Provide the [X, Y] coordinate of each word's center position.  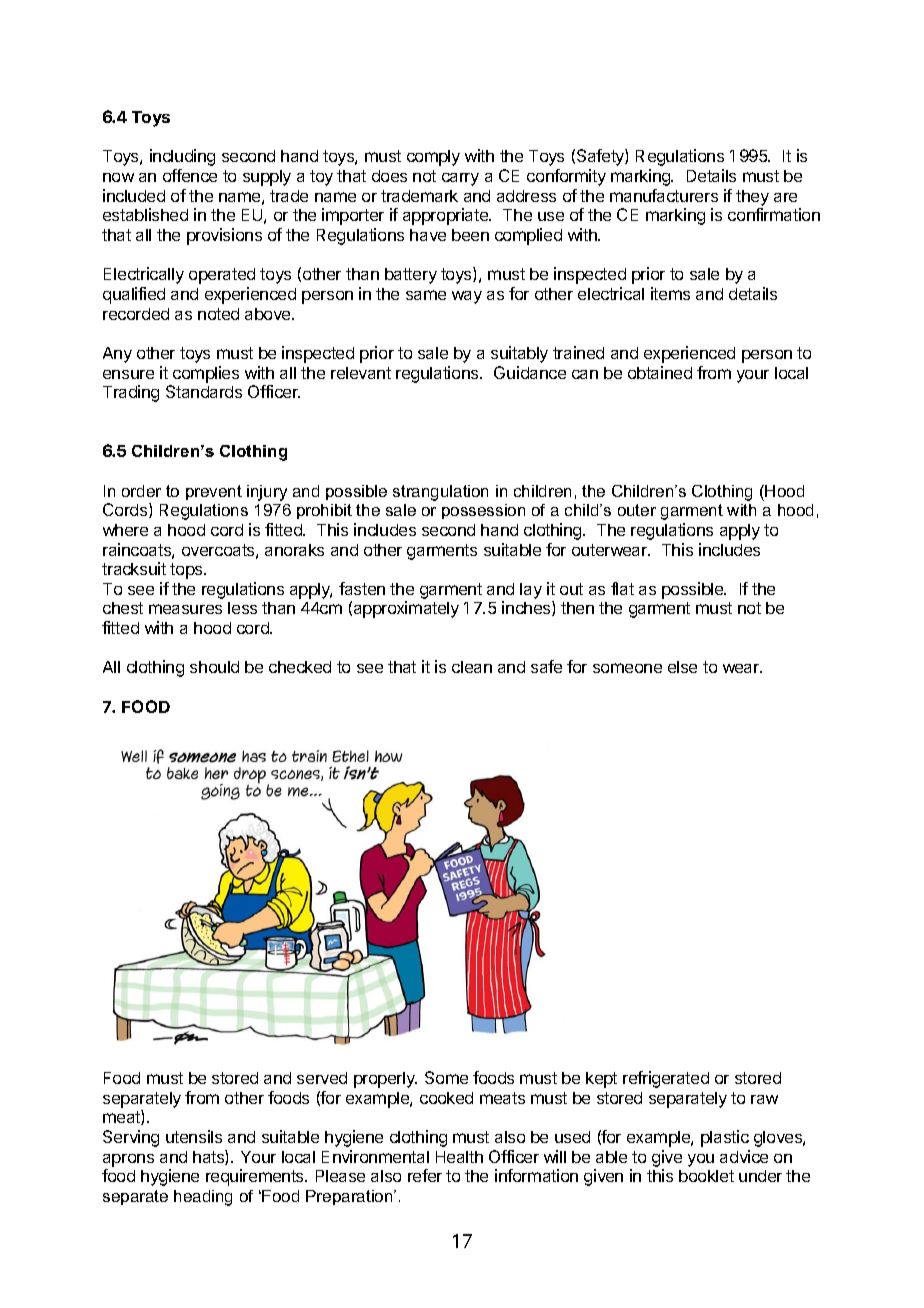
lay [531, 591]
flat [622, 588]
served [322, 1078]
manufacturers [664, 195]
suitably [519, 354]
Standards [204, 391]
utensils [194, 1136]
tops [187, 571]
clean [472, 667]
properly [385, 1080]
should [214, 667]
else [682, 667]
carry [460, 179]
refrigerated [666, 1079]
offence [190, 175]
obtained [660, 372]
